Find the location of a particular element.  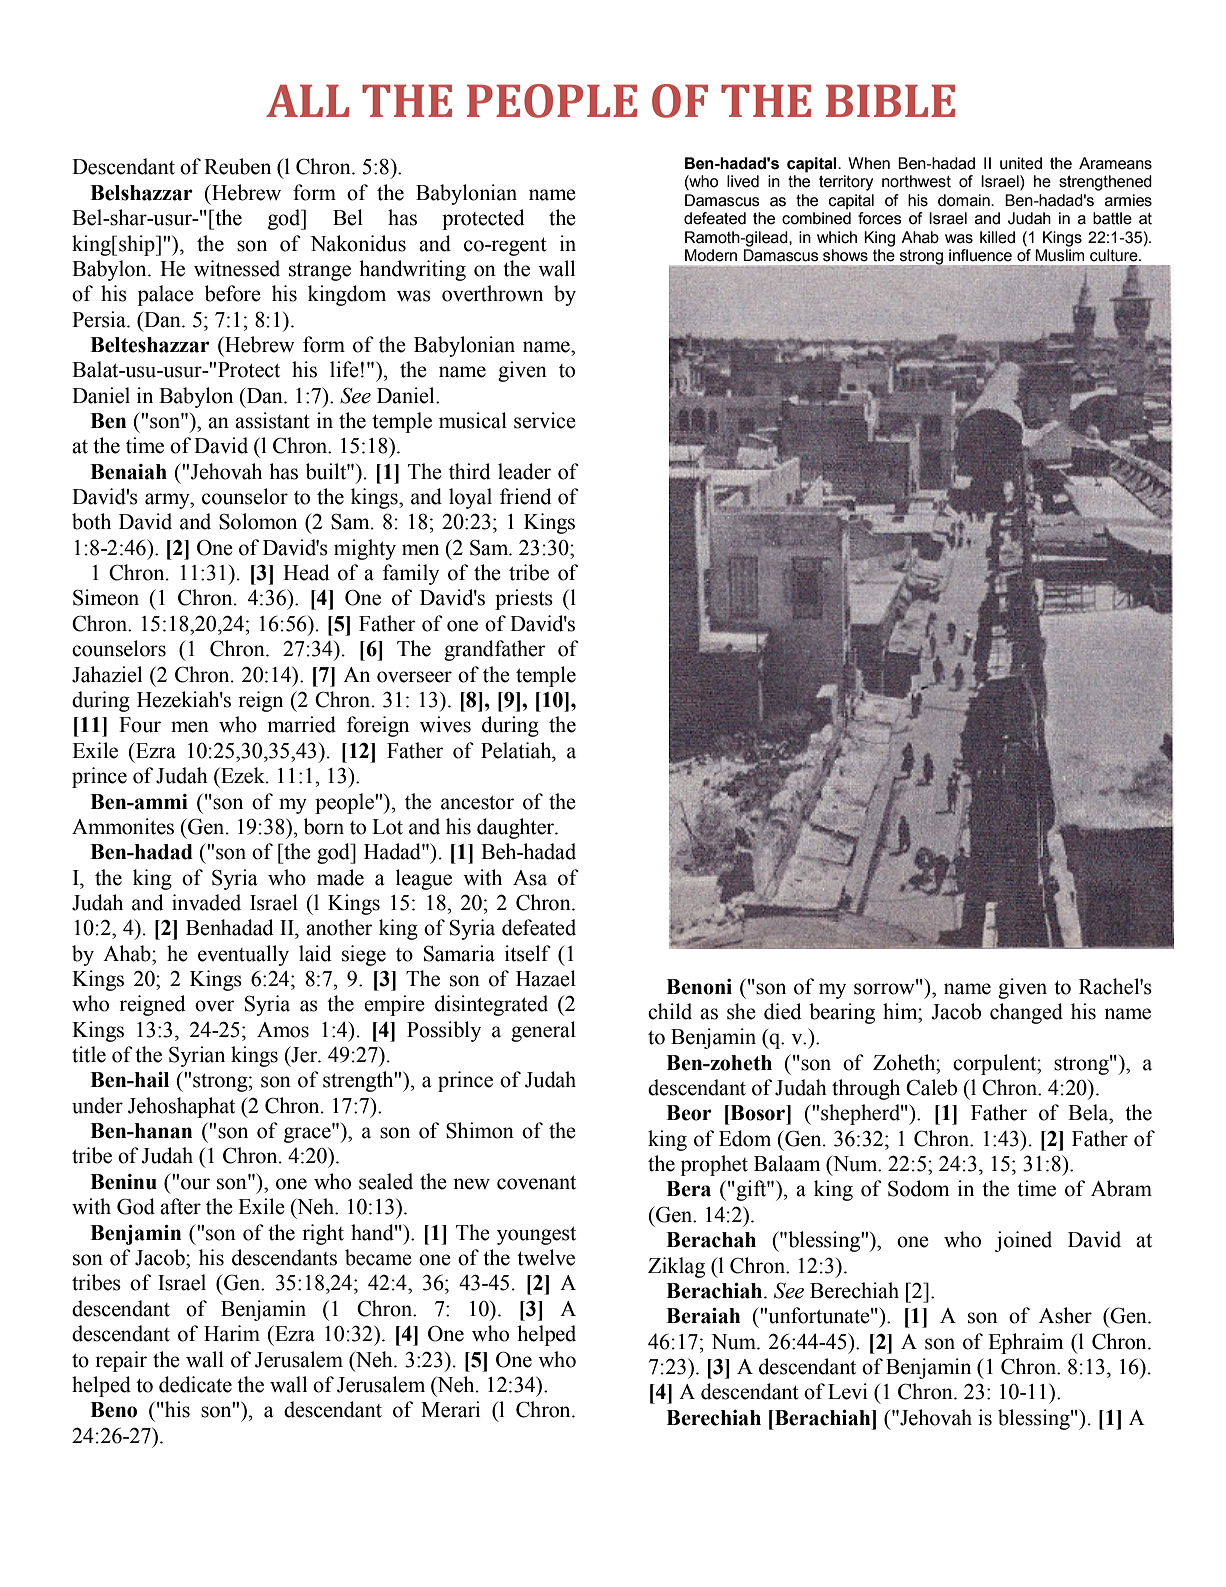

friend is located at coordinates (526, 496).
